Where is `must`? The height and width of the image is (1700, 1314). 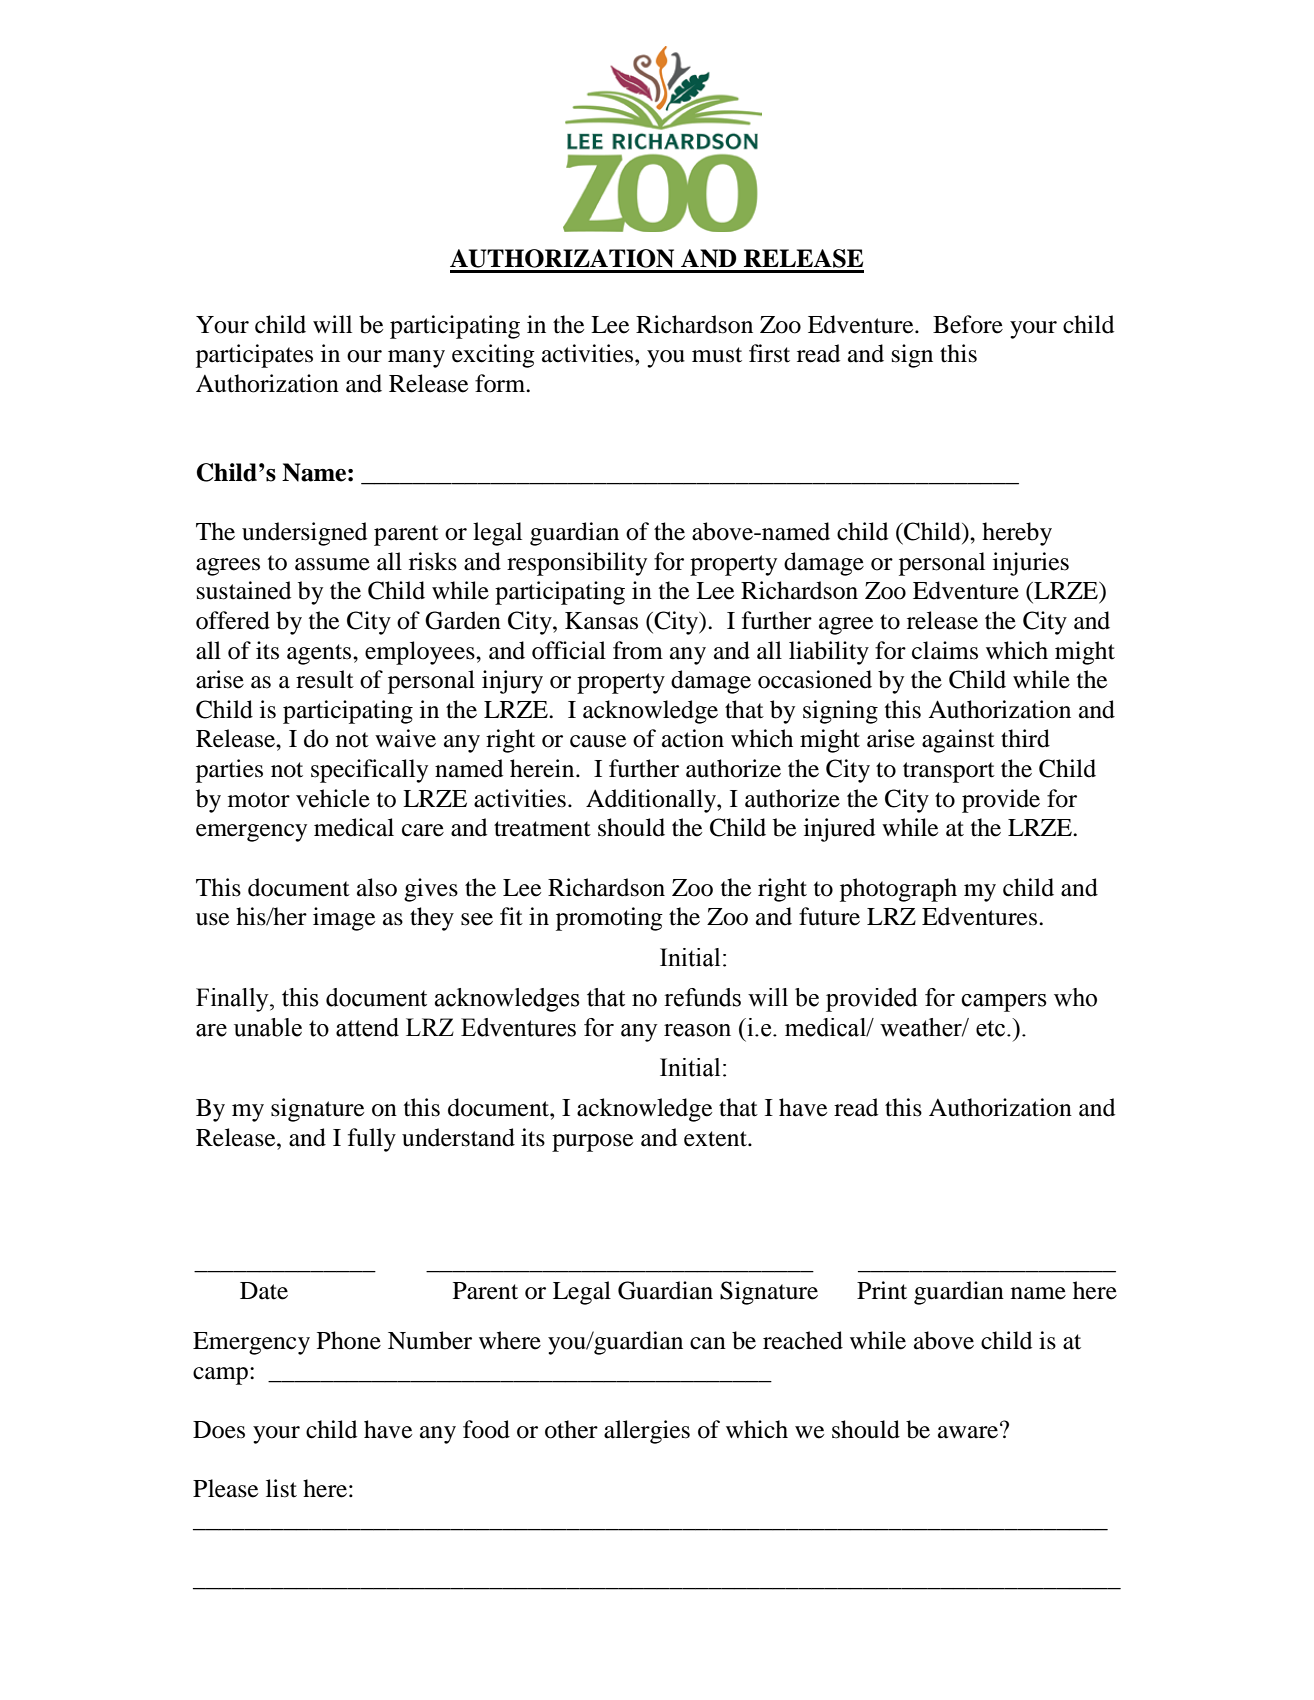 must is located at coordinates (717, 355).
